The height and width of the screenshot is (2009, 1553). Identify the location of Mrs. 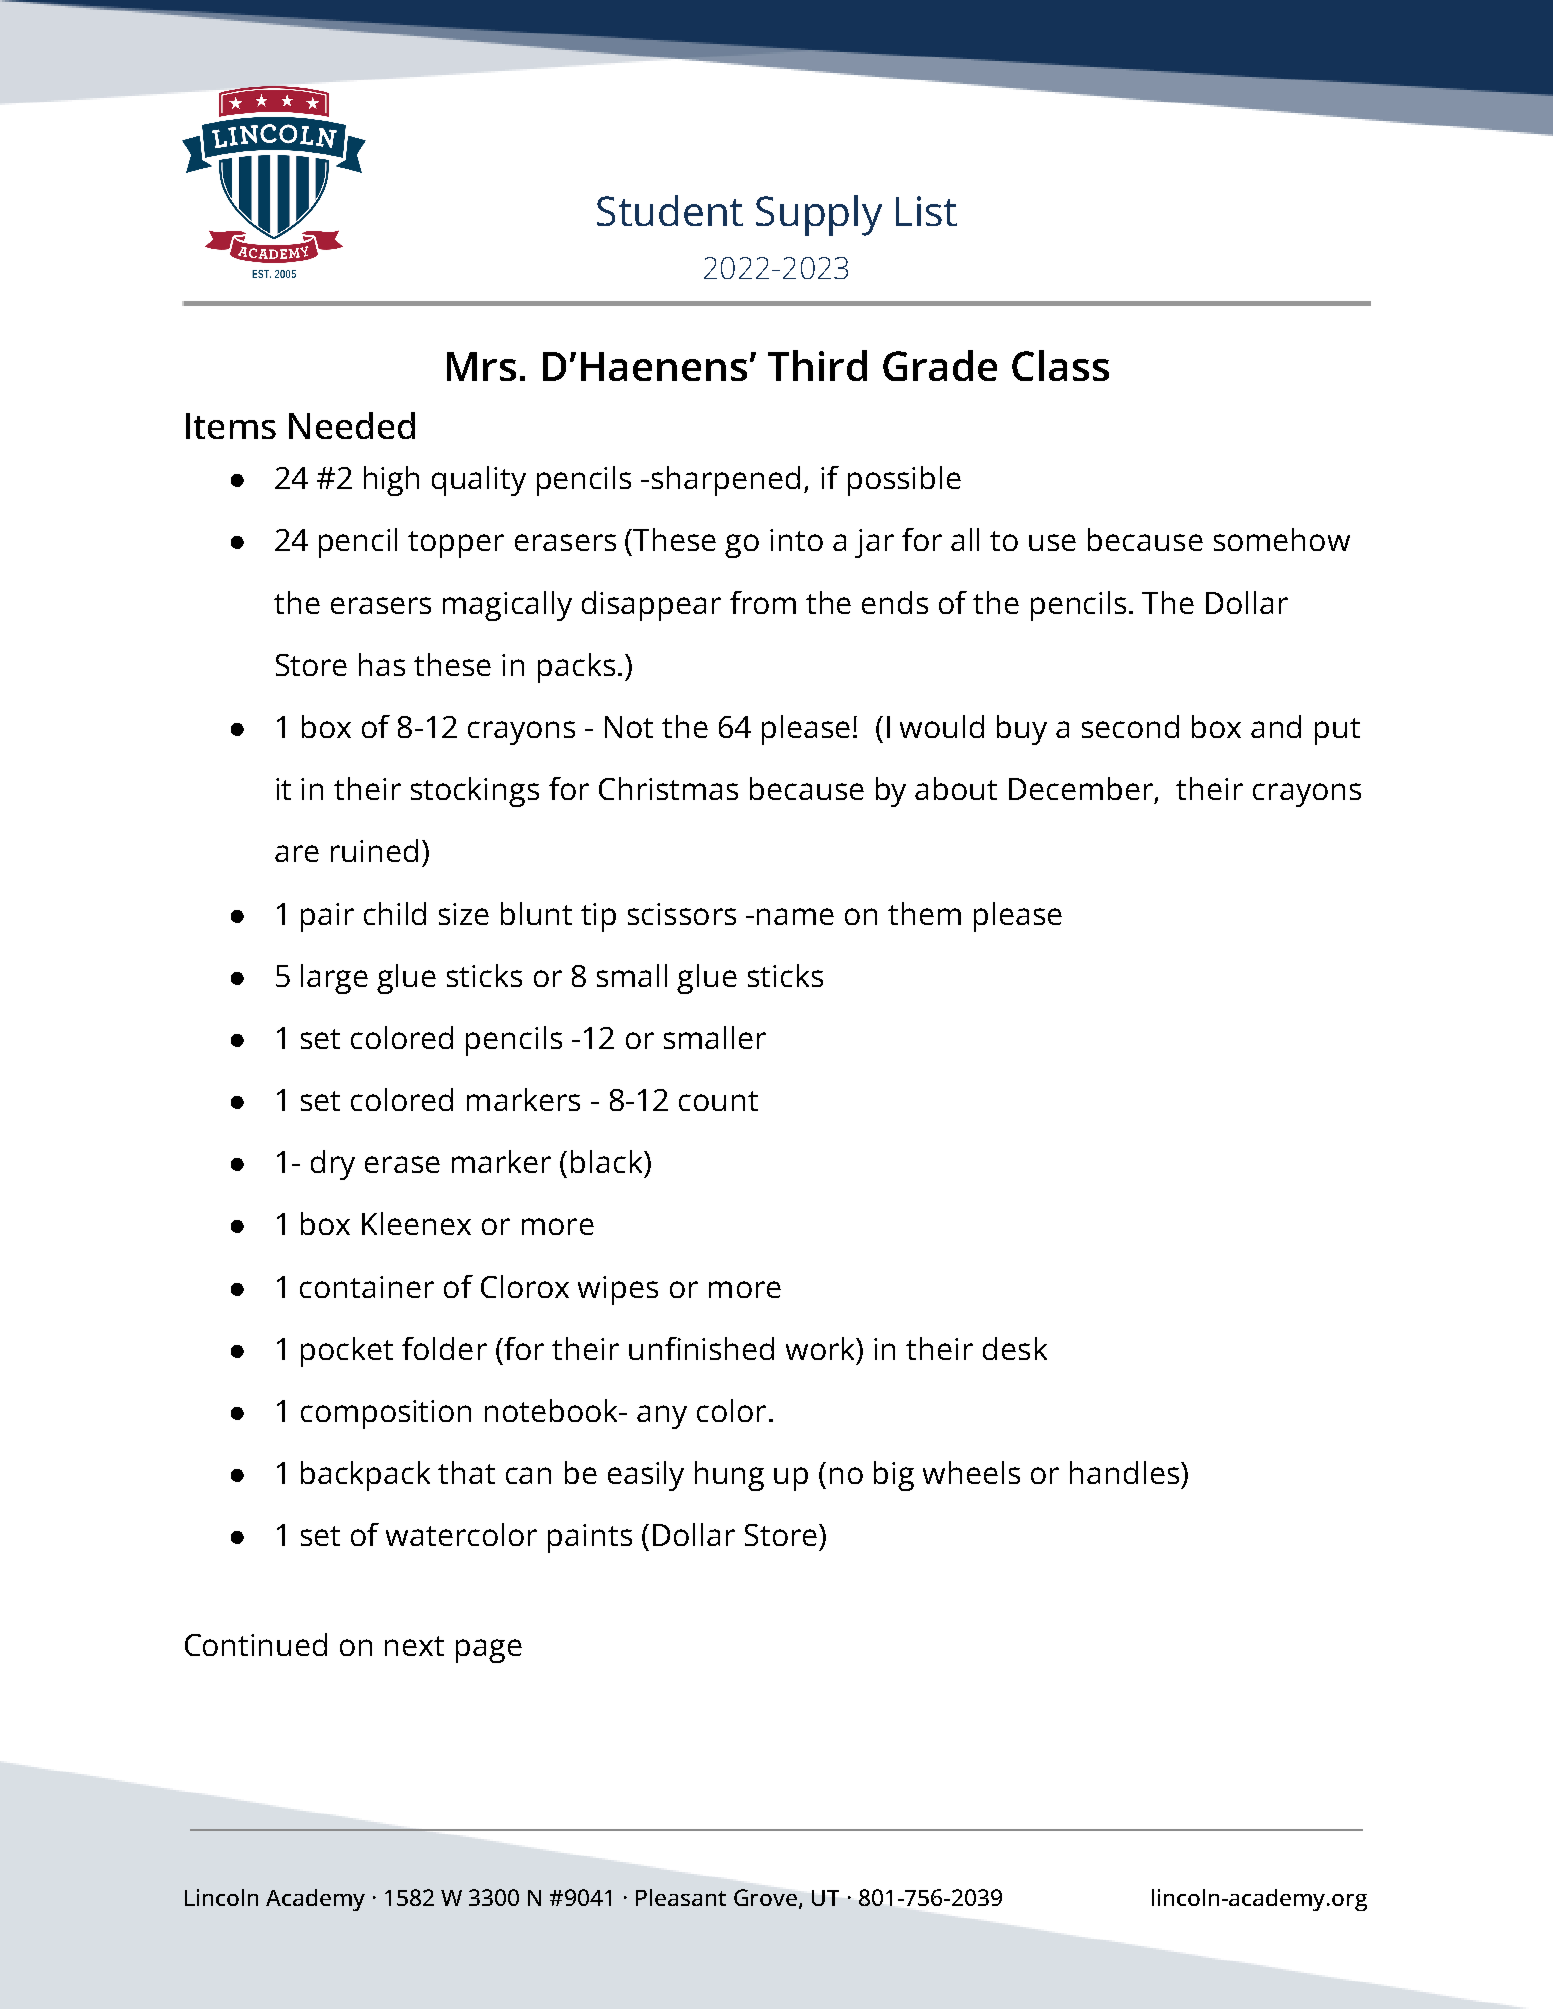
(481, 366).
